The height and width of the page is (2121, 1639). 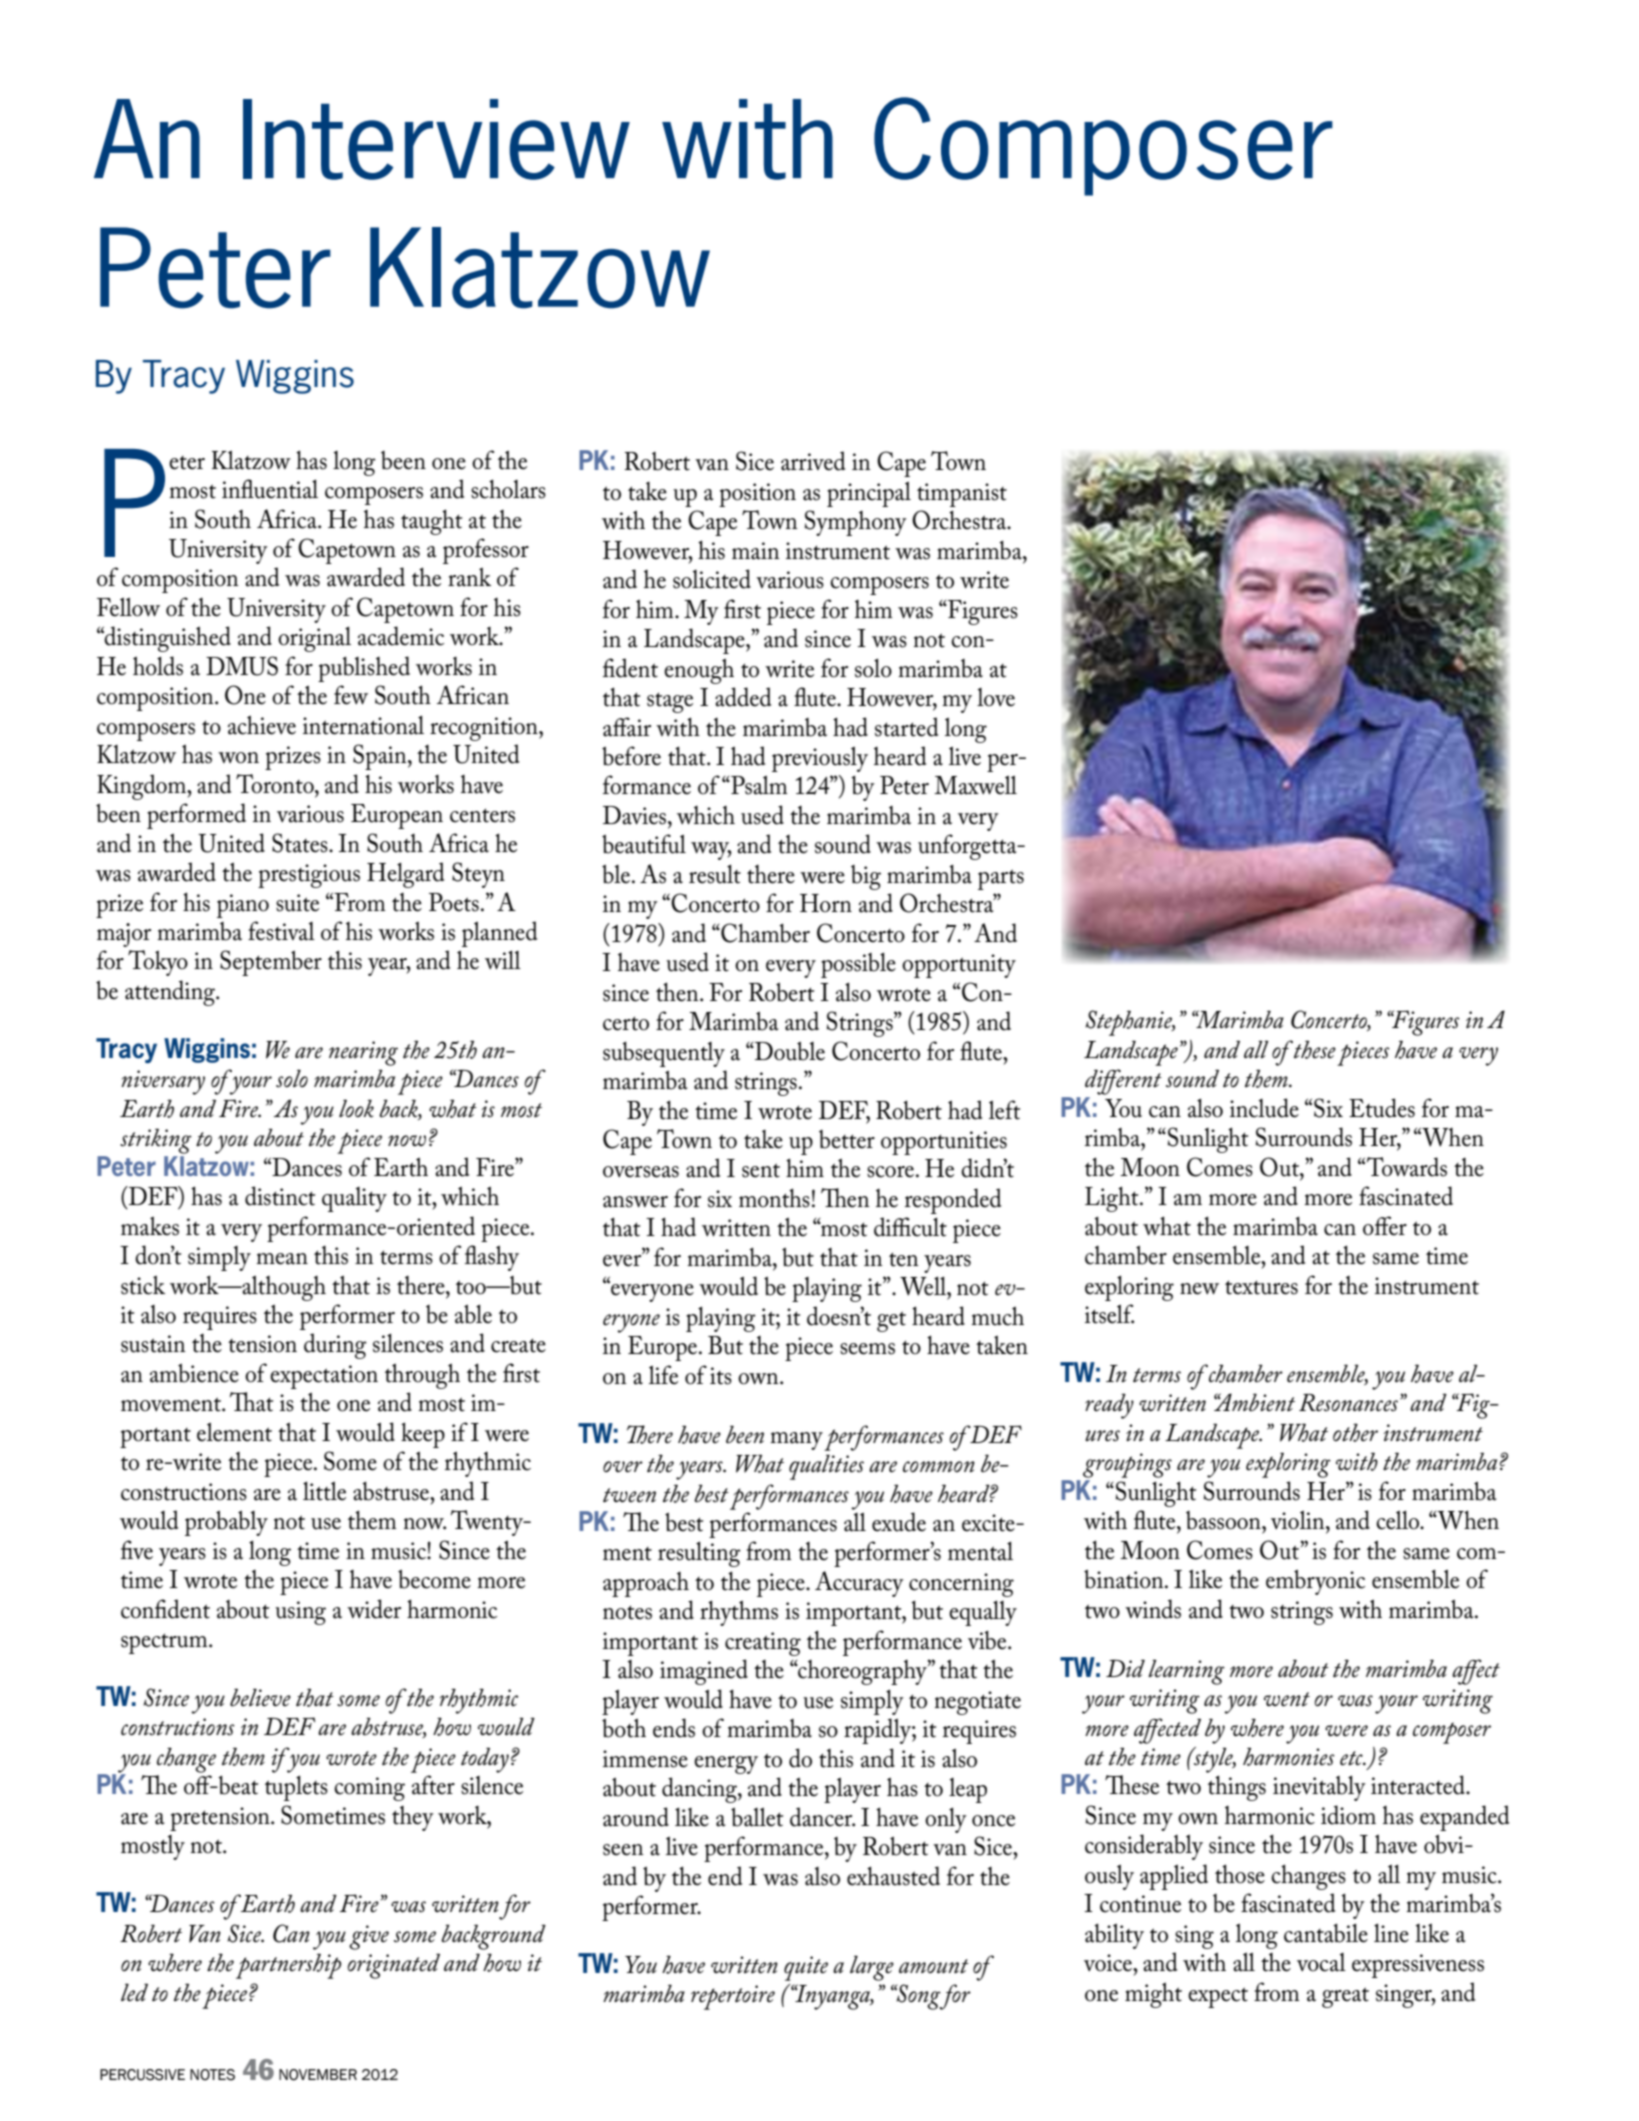 I want to click on repertoire, so click(x=733, y=1997).
